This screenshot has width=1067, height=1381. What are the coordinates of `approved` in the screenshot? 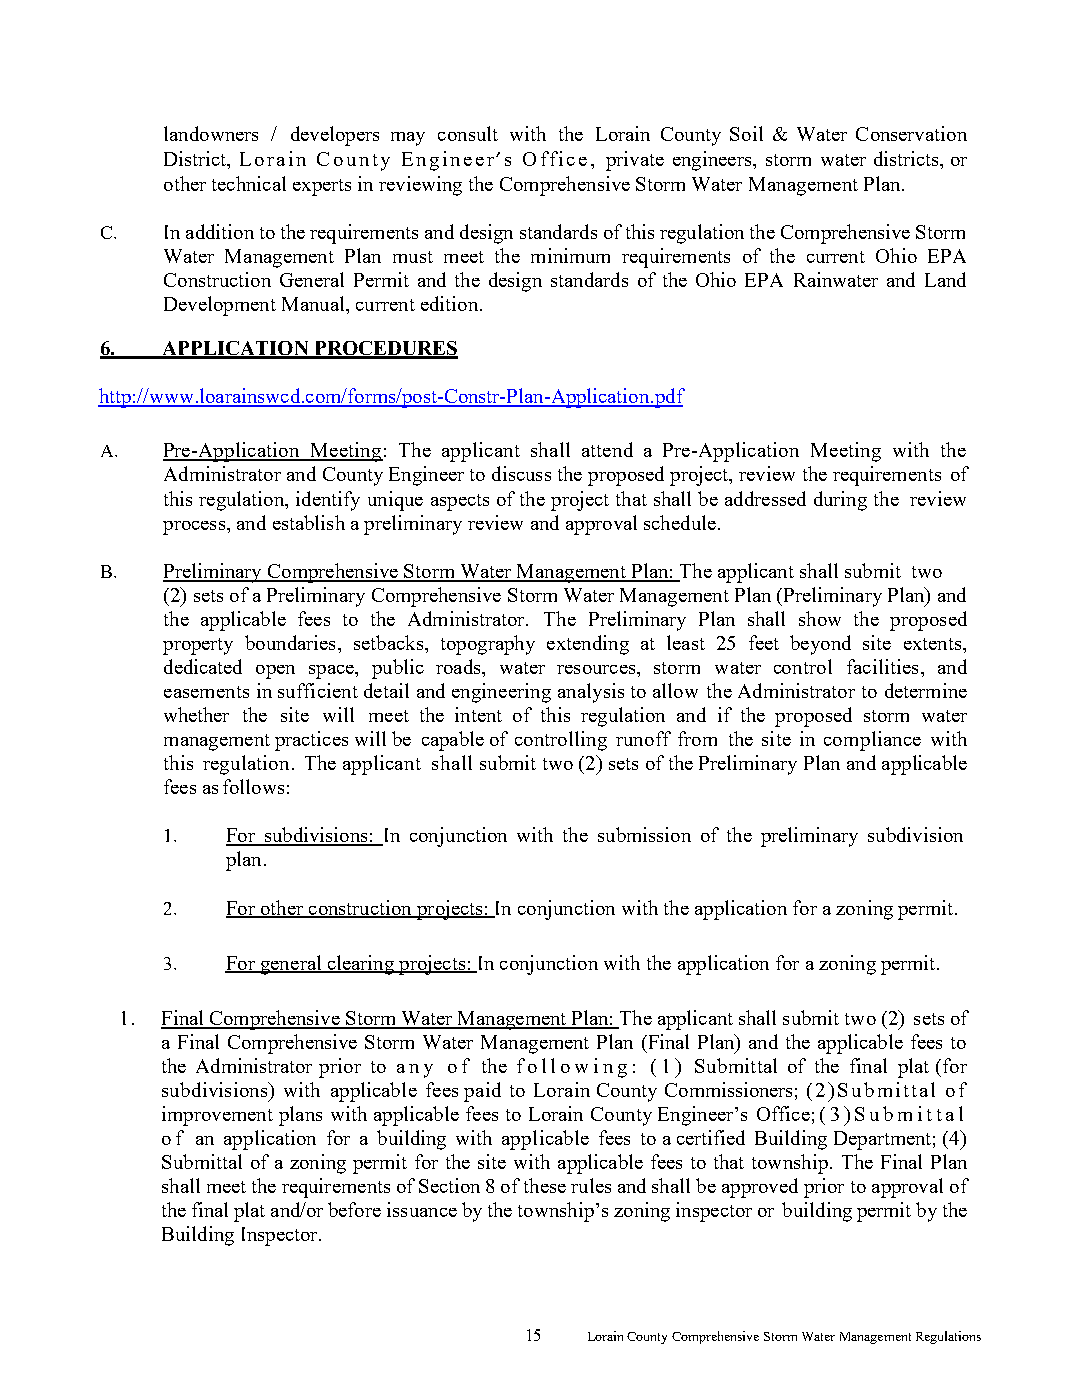 It's located at (760, 1188).
